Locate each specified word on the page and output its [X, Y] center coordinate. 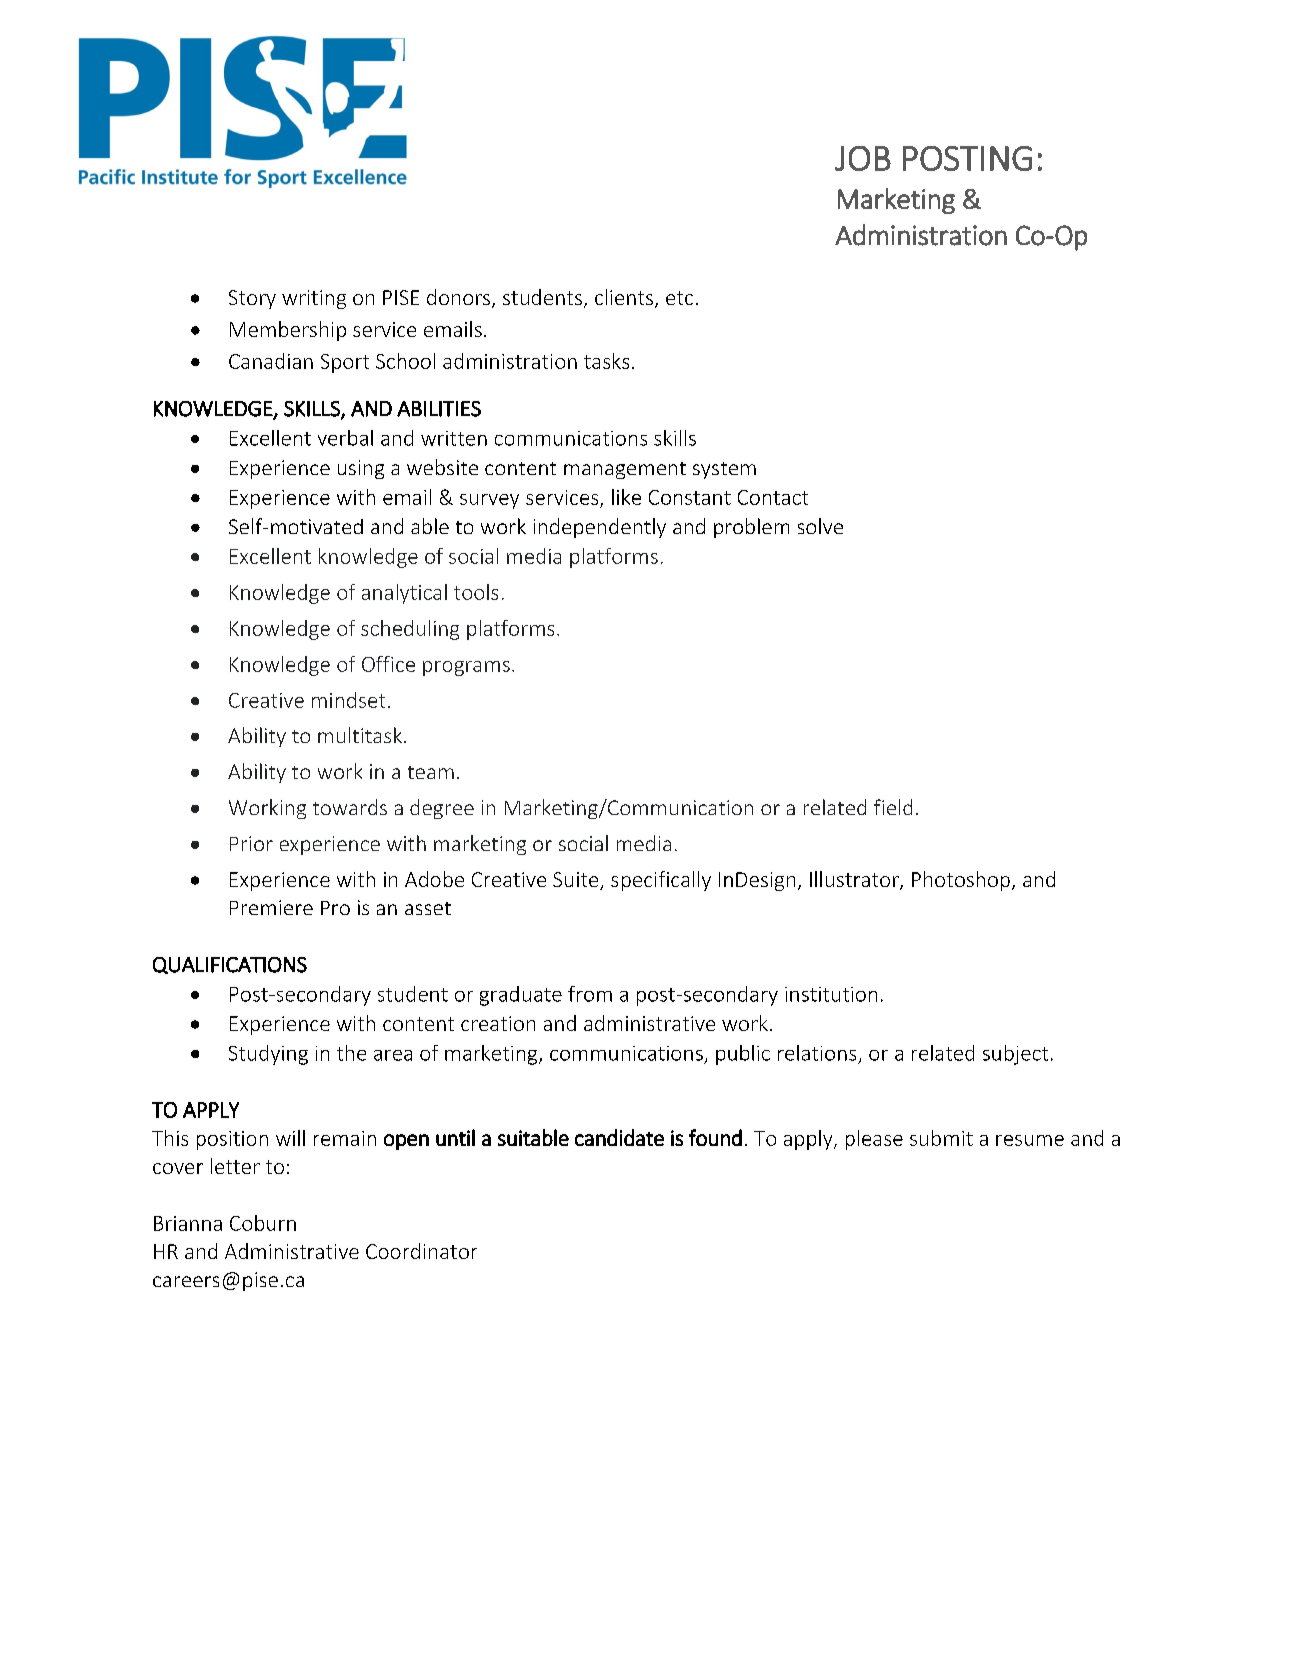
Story [252, 299]
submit [941, 1138]
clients [624, 297]
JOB [863, 158]
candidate [619, 1137]
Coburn [263, 1223]
